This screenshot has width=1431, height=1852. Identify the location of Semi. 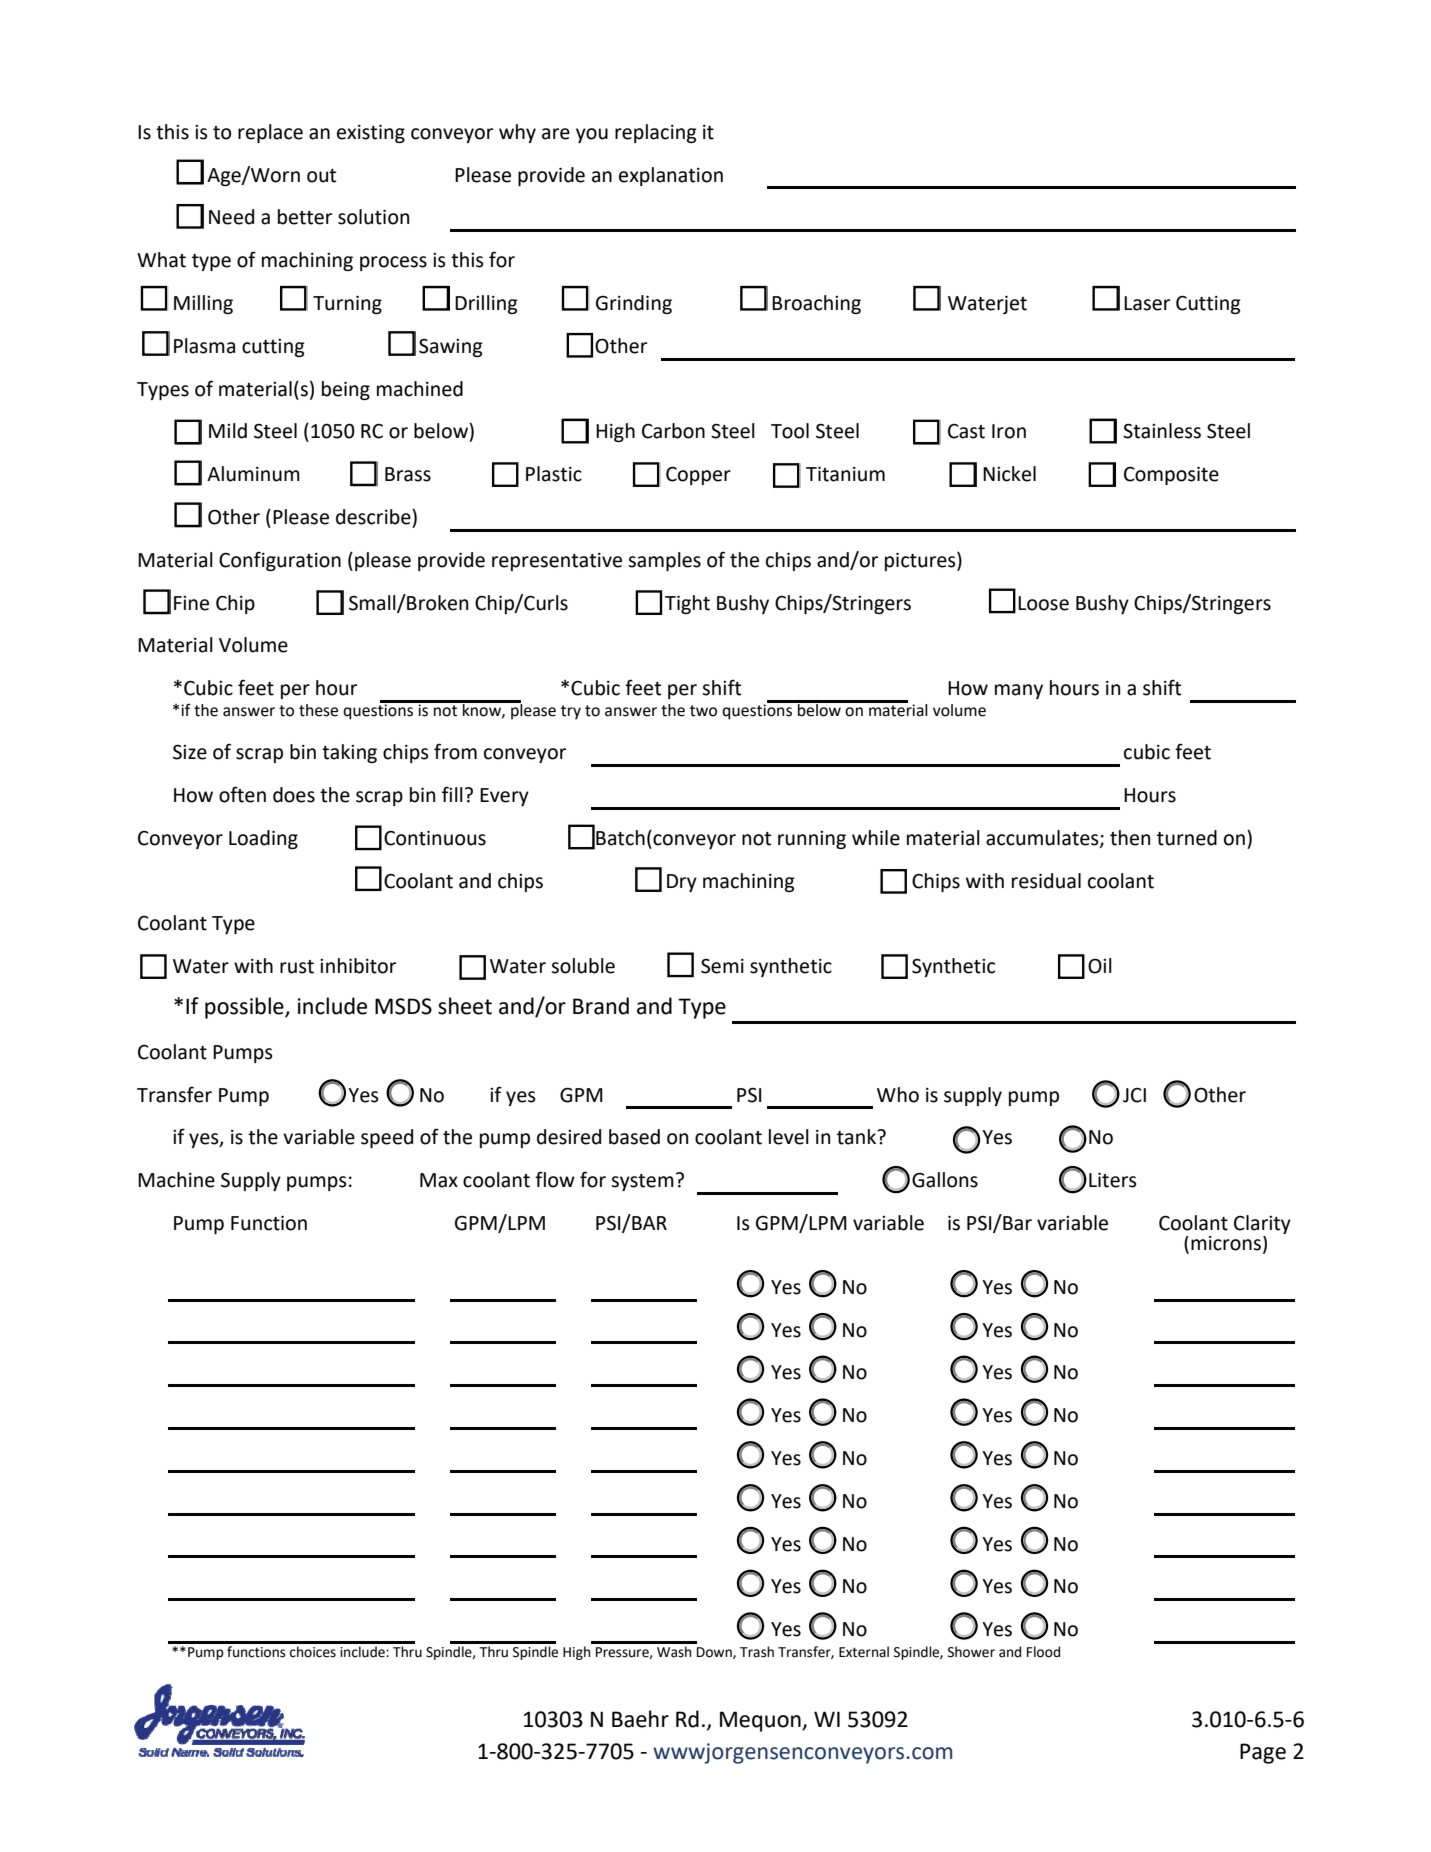
(722, 966).
